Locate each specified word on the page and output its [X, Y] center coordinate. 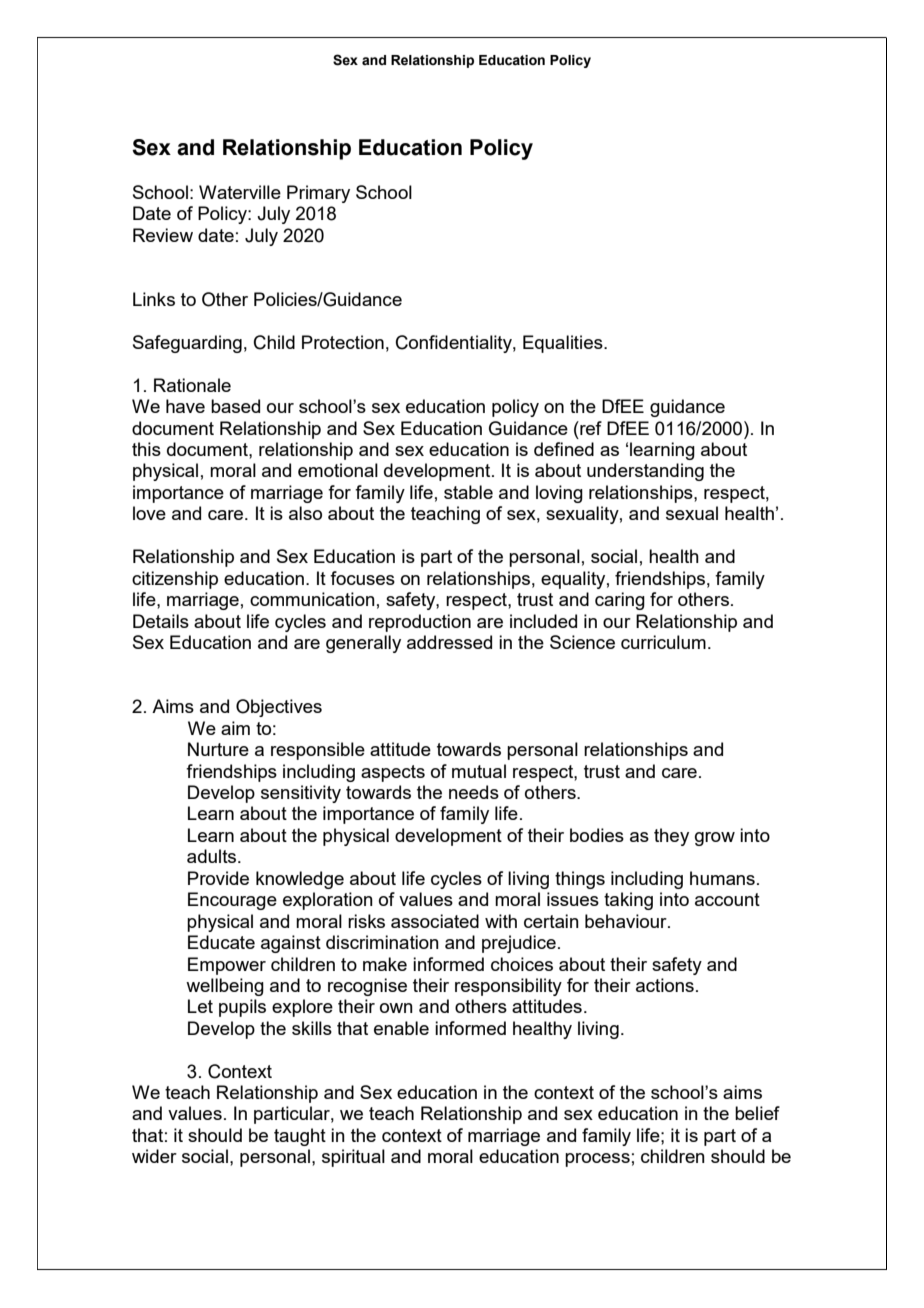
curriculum [663, 642]
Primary [318, 194]
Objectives [279, 708]
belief [757, 1113]
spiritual [353, 1158]
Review [163, 235]
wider [154, 1156]
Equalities [564, 344]
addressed [449, 642]
